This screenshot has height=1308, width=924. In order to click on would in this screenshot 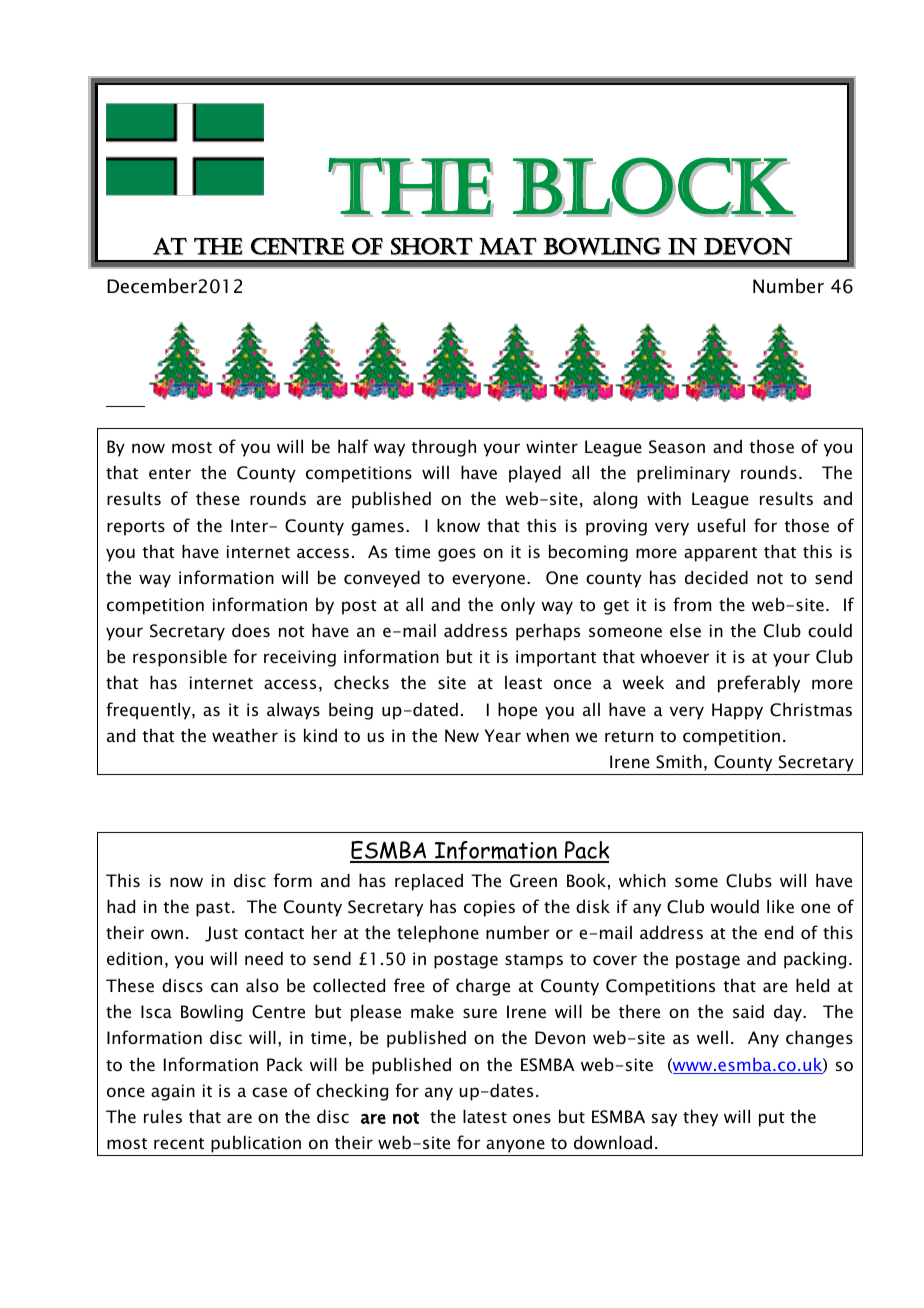, I will do `click(734, 906)`.
